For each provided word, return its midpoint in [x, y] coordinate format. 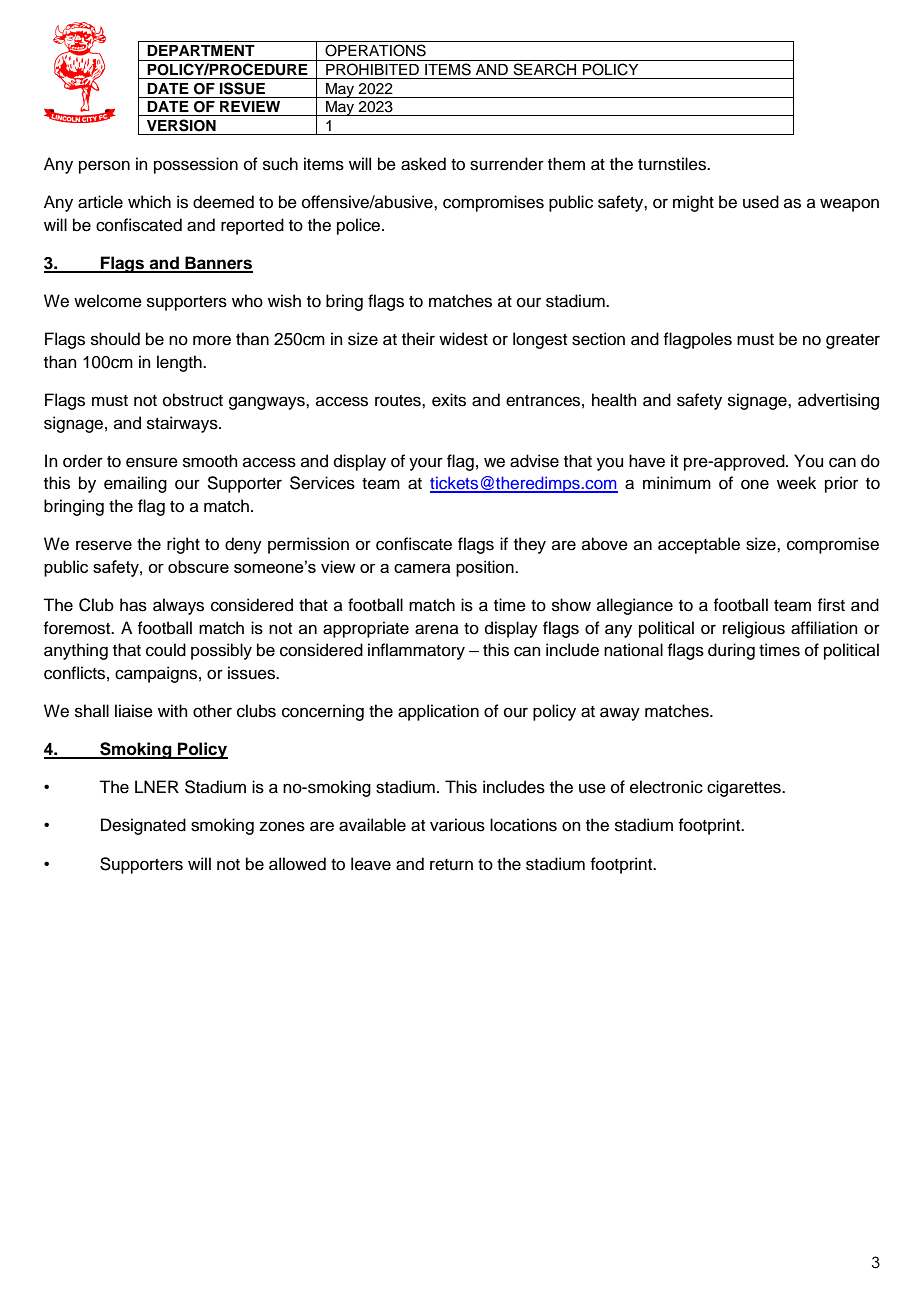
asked [423, 164]
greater [853, 341]
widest [463, 339]
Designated [143, 826]
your [426, 464]
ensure [152, 462]
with [173, 710]
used [761, 202]
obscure [198, 566]
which [149, 202]
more [212, 340]
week [796, 483]
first [831, 605]
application [438, 712]
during [731, 651]
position [486, 568]
